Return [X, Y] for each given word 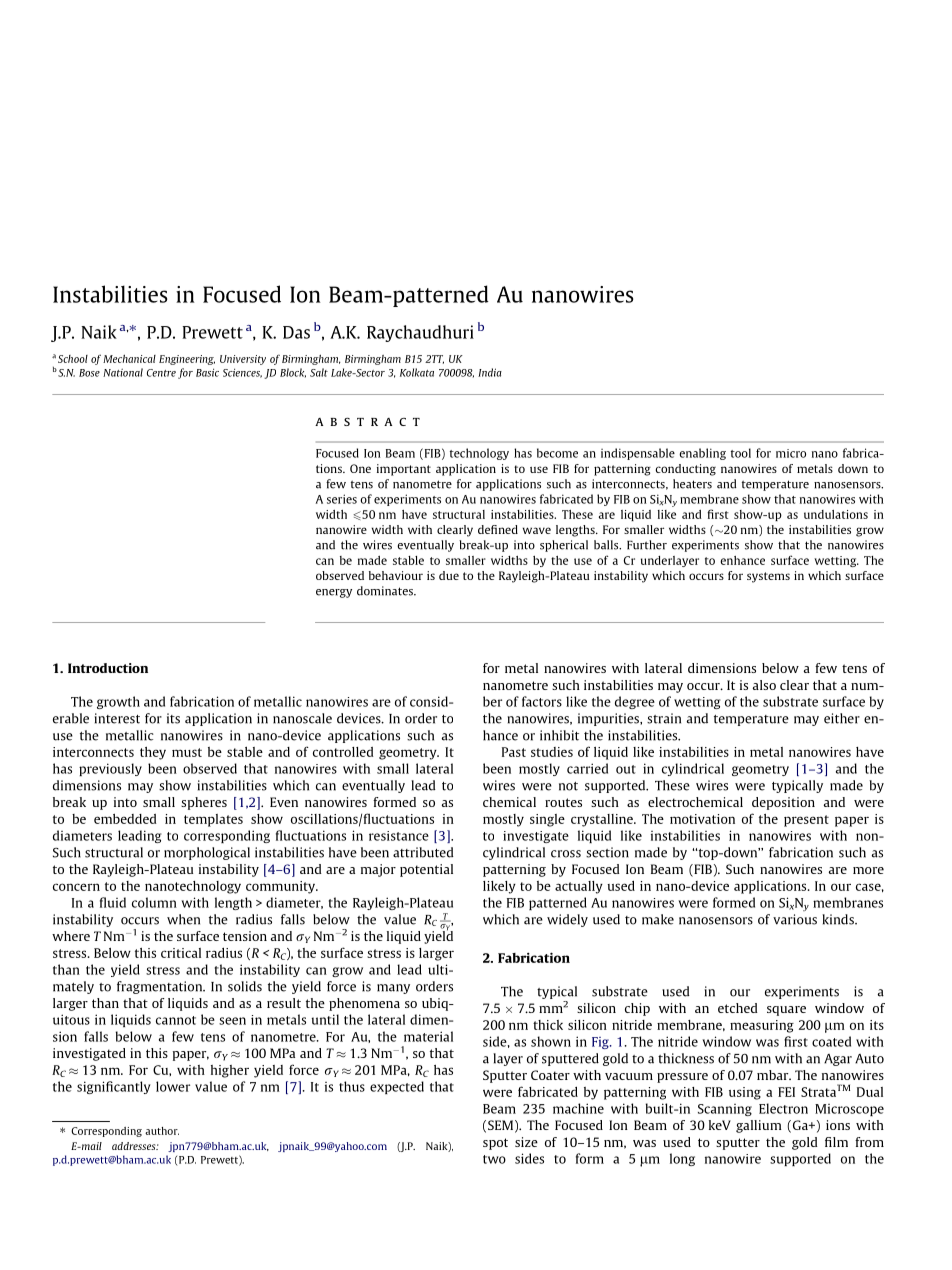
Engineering [187, 360]
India [490, 372]
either [842, 718]
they [153, 753]
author [162, 1131]
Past [514, 752]
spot [495, 1144]
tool [741, 453]
